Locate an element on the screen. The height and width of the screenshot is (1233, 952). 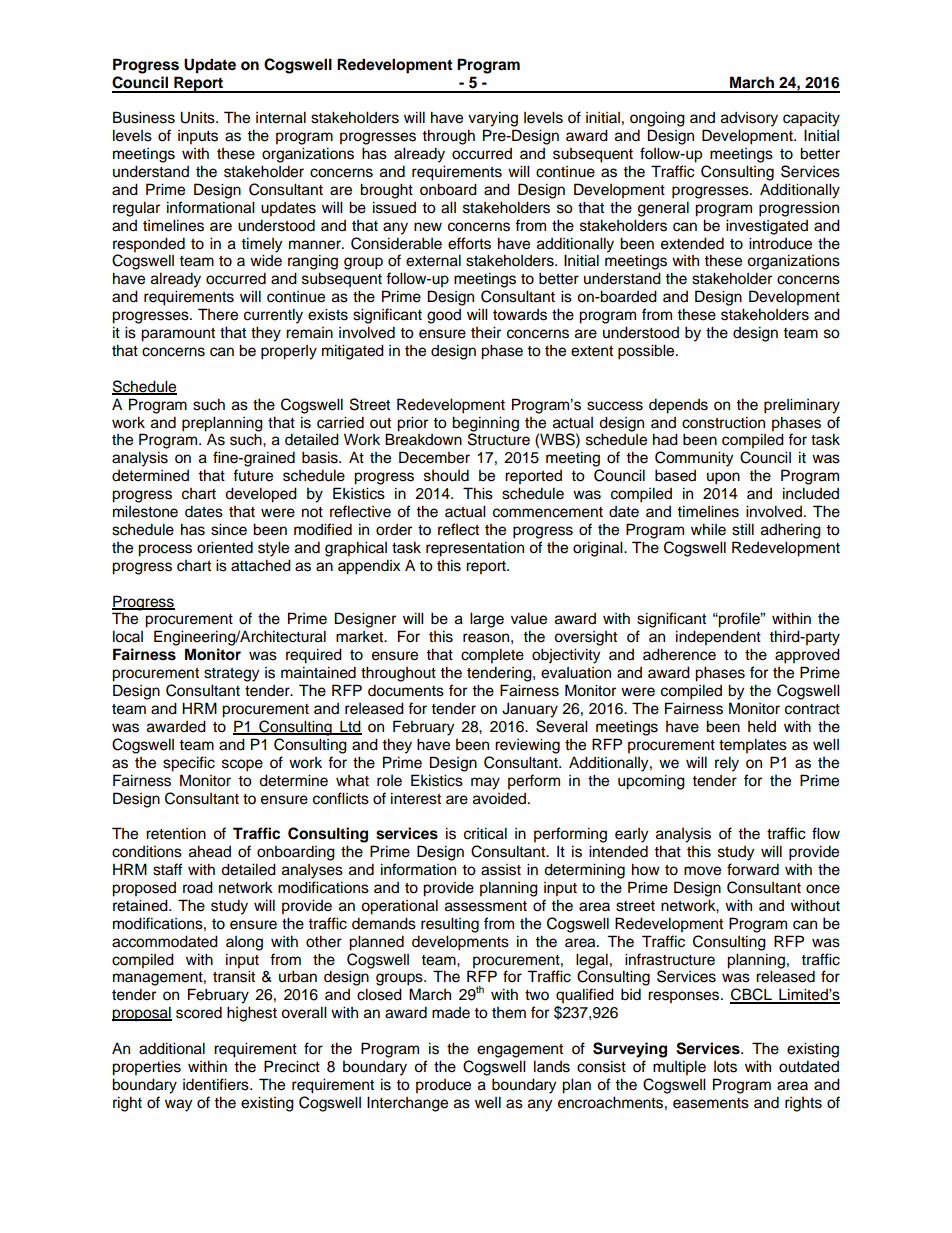
Units is located at coordinates (198, 117).
